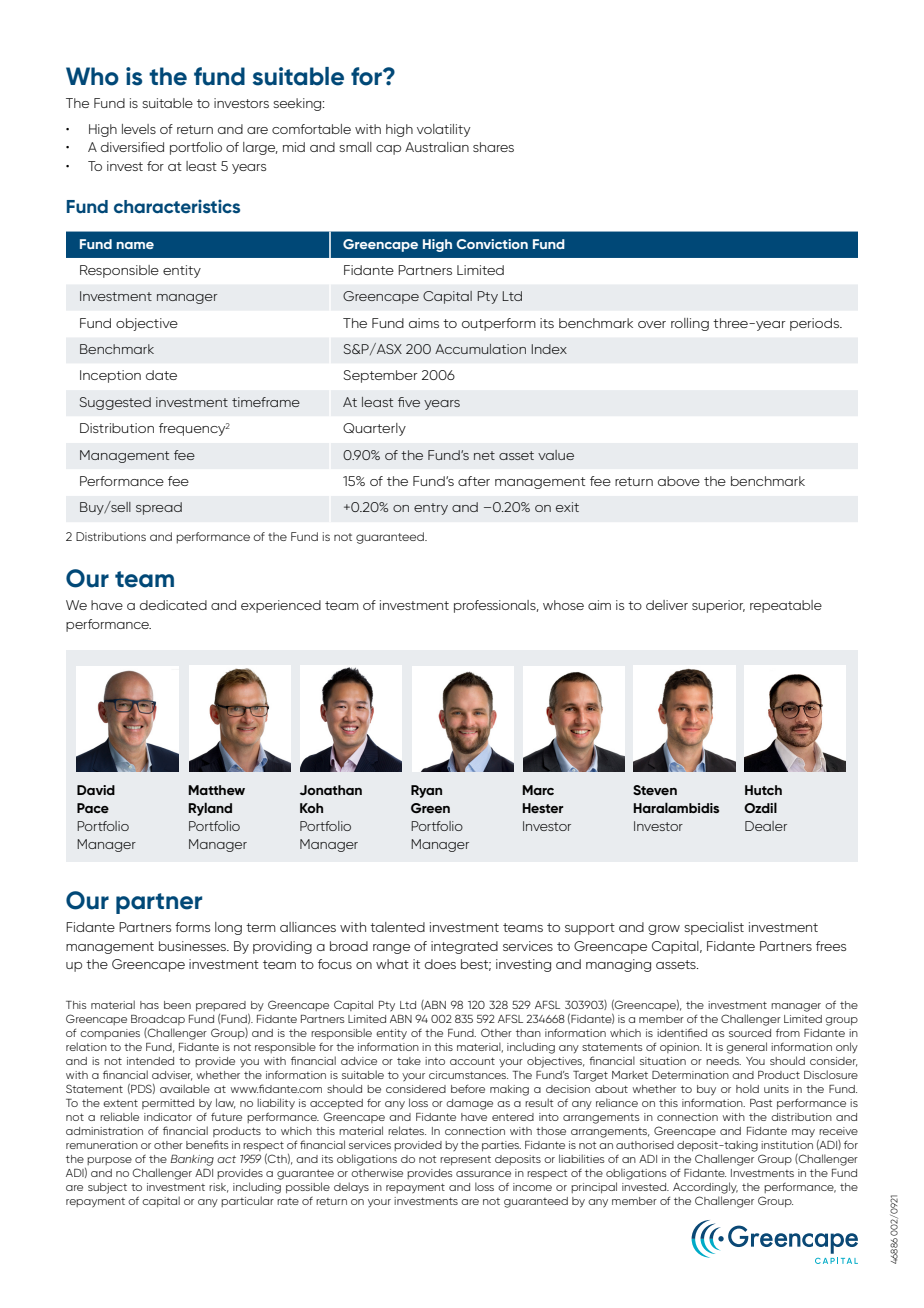  I want to click on spread, so click(159, 508).
